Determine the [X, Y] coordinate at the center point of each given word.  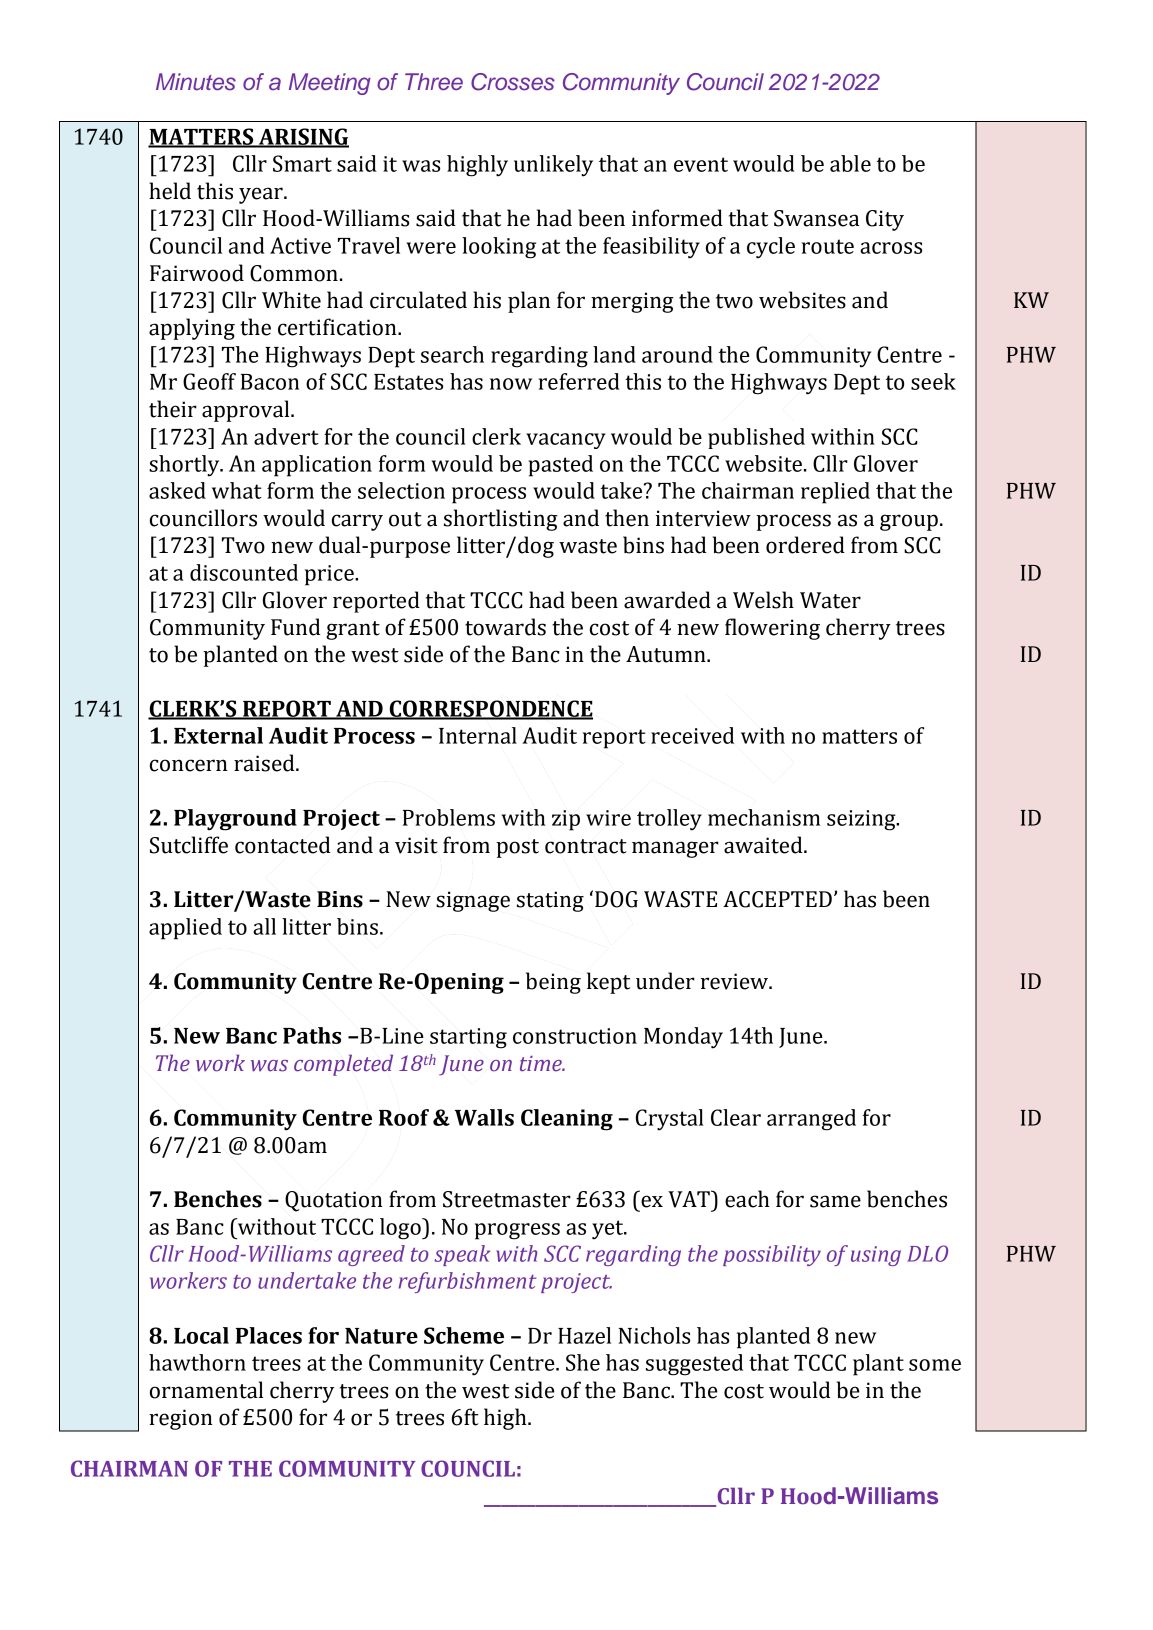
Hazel [584, 1335]
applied [185, 929]
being [553, 983]
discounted [244, 572]
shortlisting [501, 520]
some [935, 1365]
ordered [805, 545]
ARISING [303, 137]
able [850, 163]
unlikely [553, 166]
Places [269, 1335]
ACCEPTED [777, 899]
